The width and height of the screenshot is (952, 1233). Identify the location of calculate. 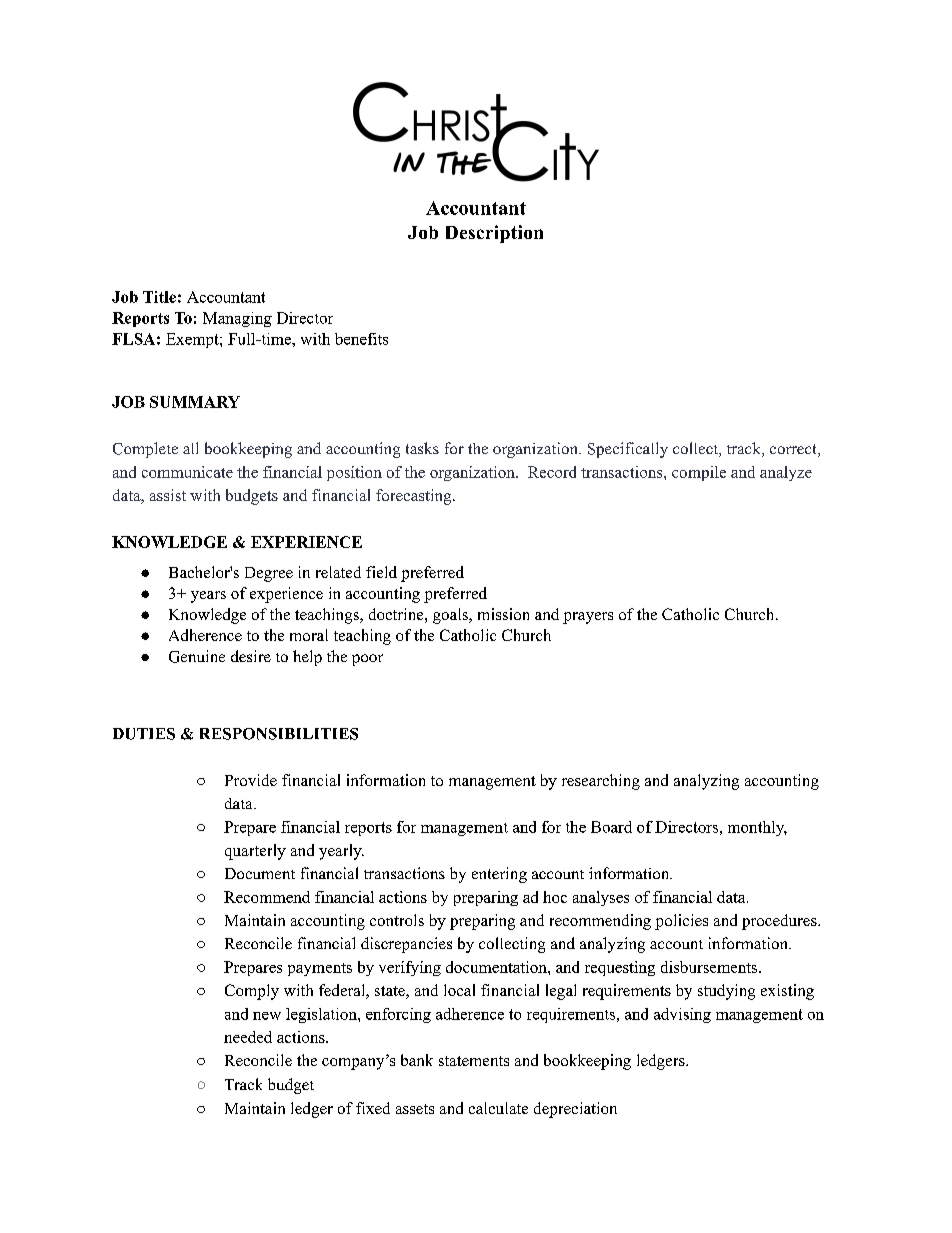
(498, 1108).
